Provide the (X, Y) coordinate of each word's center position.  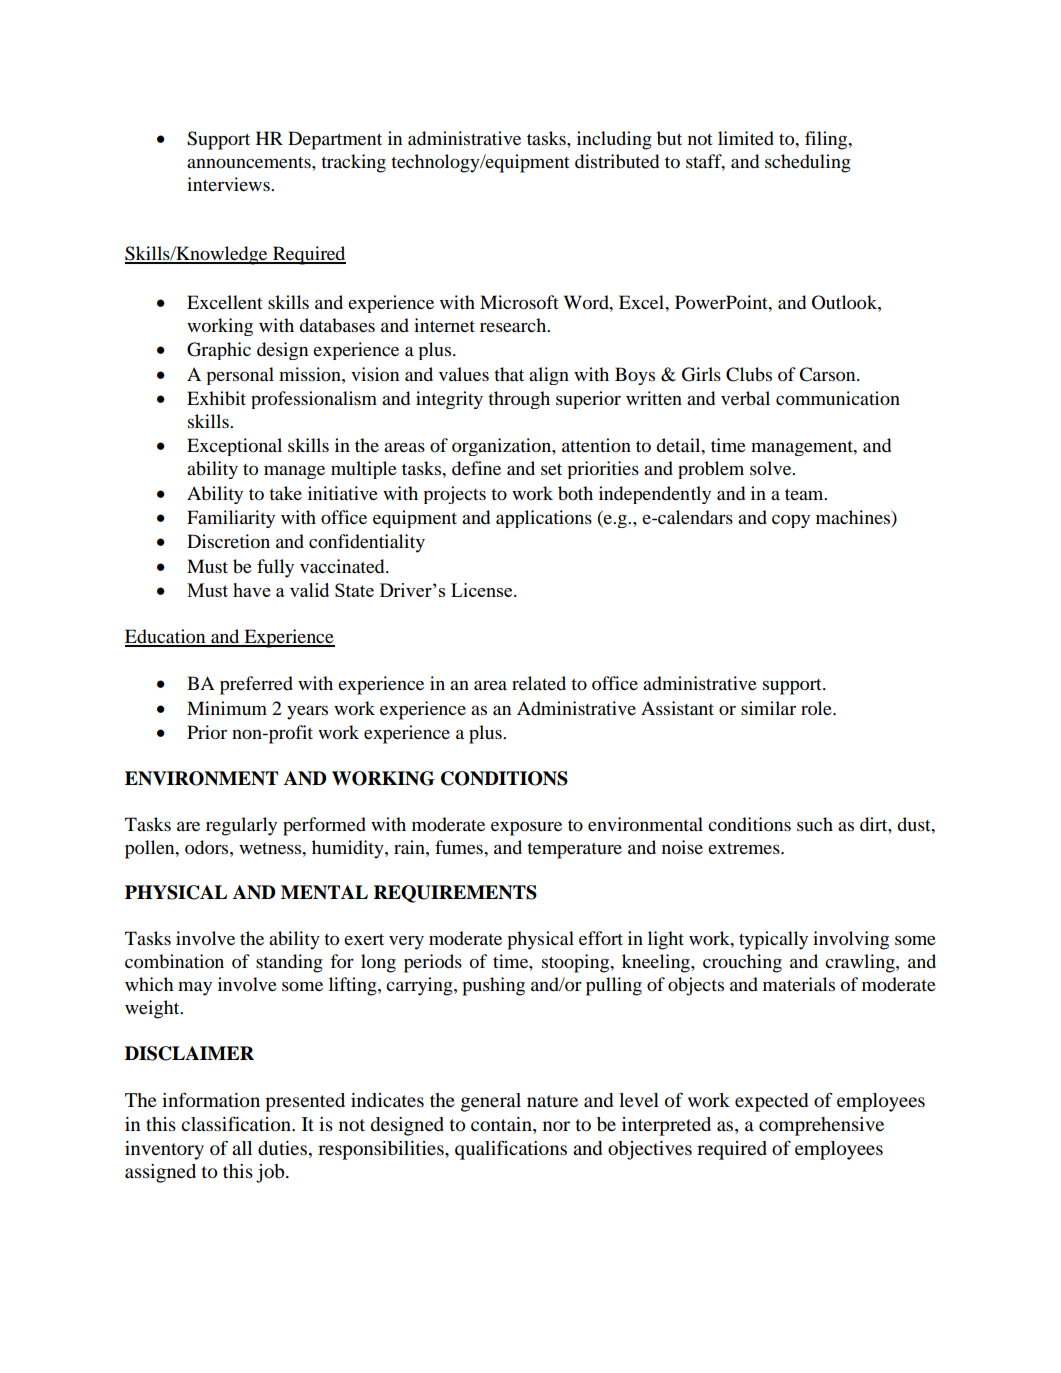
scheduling (808, 163)
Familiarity (231, 519)
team (805, 494)
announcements (250, 162)
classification (237, 1124)
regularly (241, 826)
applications (544, 519)
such (815, 824)
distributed (617, 161)
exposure (526, 829)
